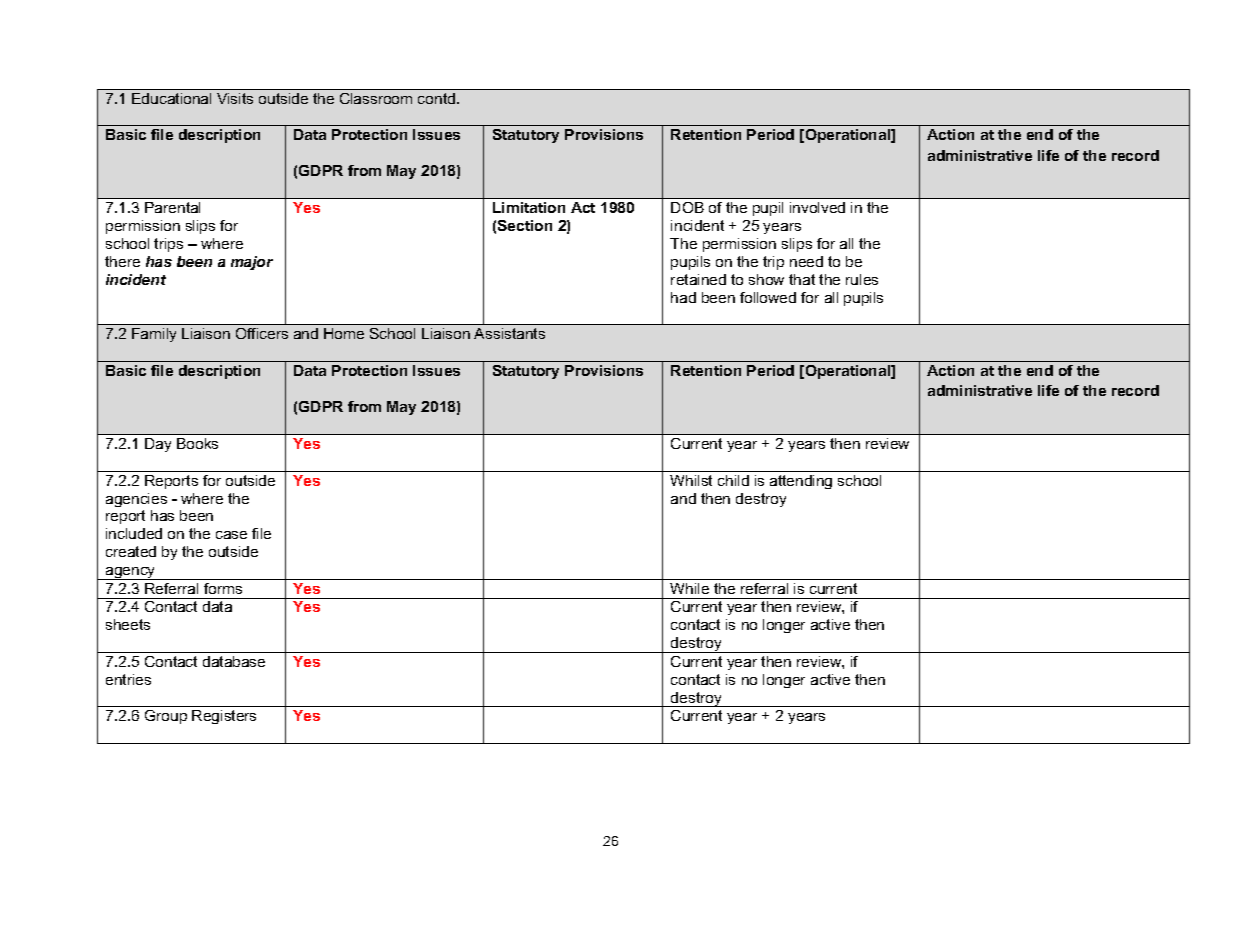  I want to click on Registers, so click(224, 717).
